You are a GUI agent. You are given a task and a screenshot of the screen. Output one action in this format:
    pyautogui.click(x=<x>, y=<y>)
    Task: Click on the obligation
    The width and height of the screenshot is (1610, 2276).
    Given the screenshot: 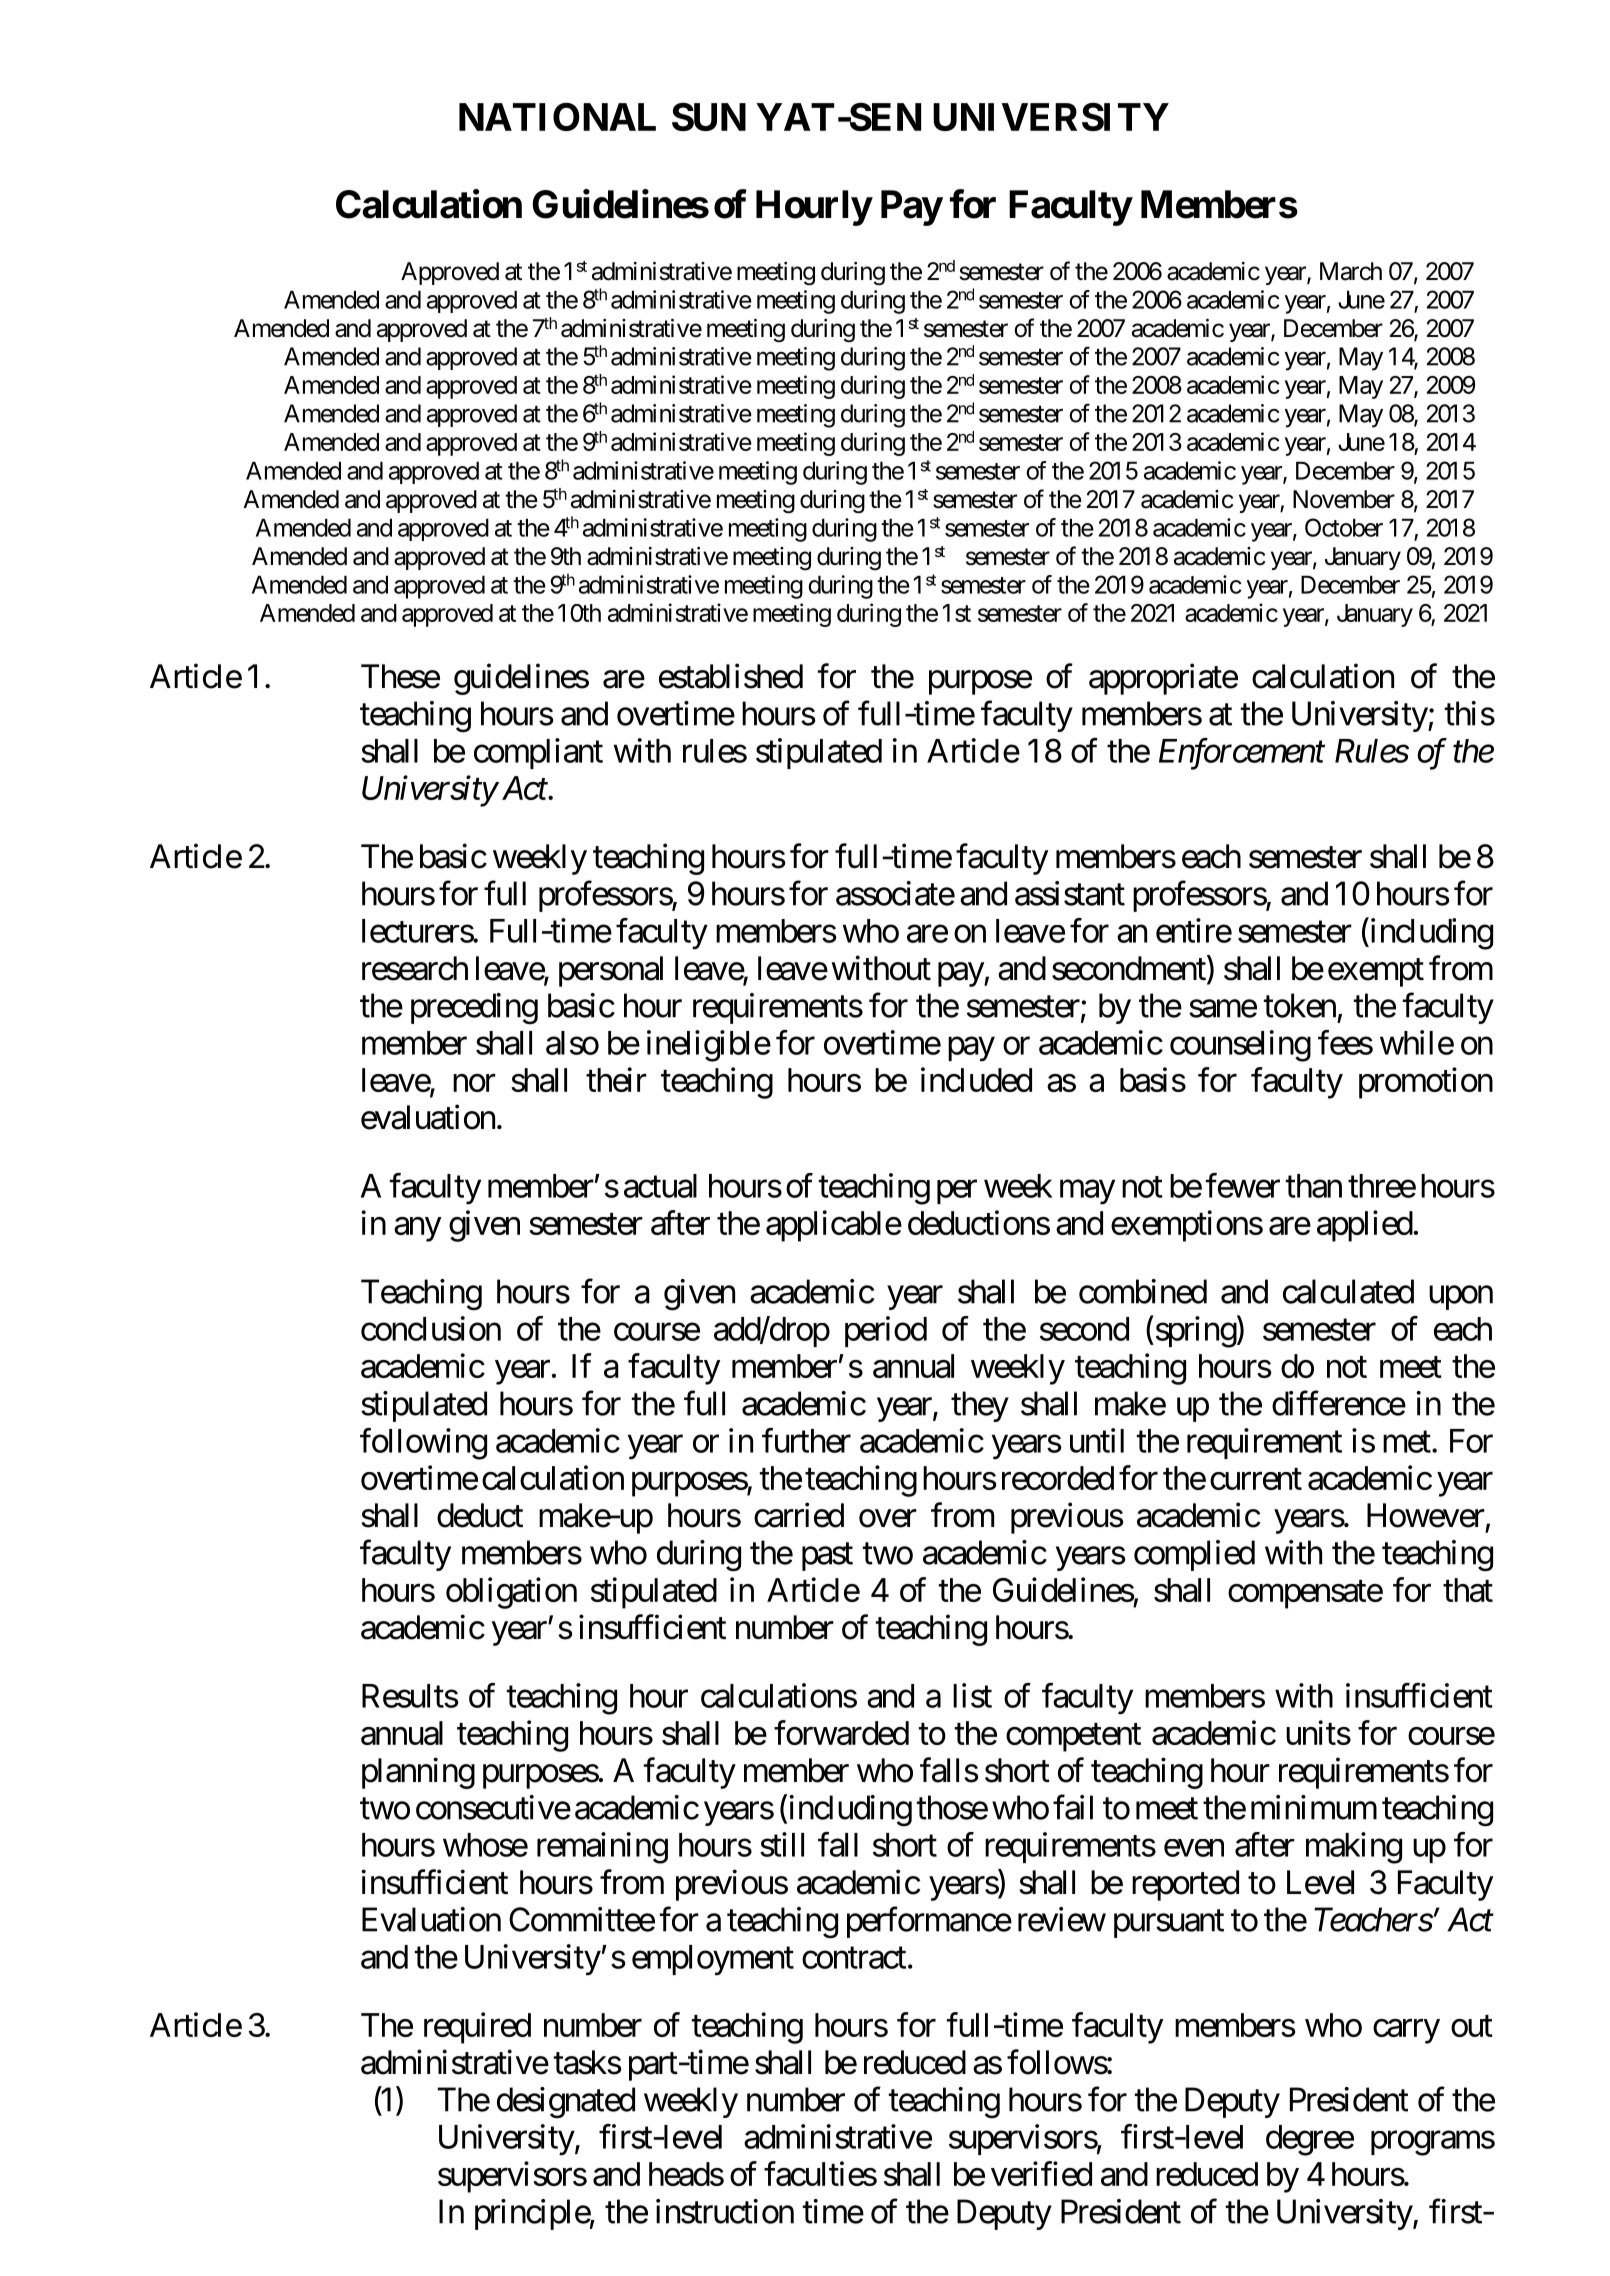 What is the action you would take?
    pyautogui.click(x=511, y=1593)
